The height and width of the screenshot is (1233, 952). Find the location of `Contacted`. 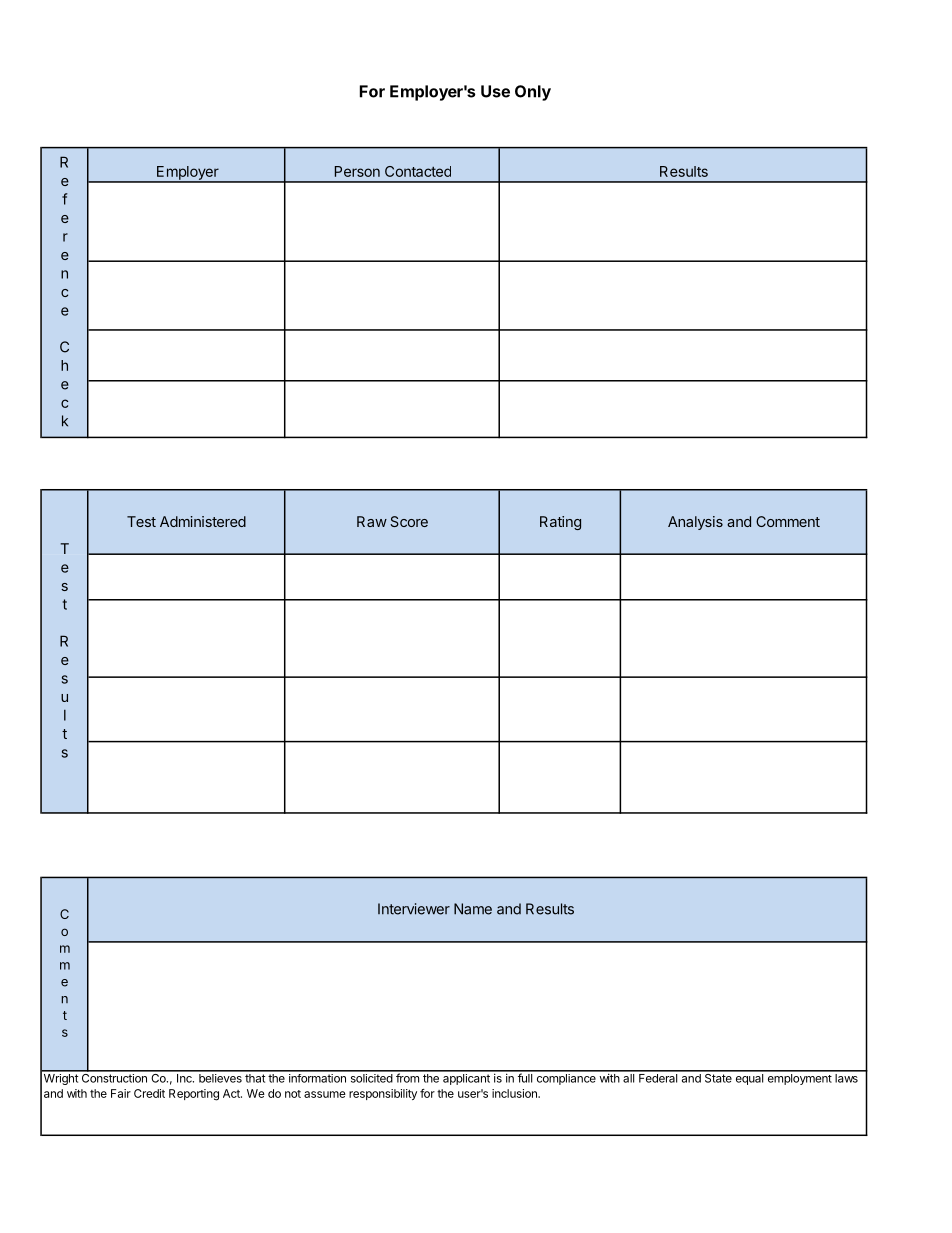

Contacted is located at coordinates (418, 171).
